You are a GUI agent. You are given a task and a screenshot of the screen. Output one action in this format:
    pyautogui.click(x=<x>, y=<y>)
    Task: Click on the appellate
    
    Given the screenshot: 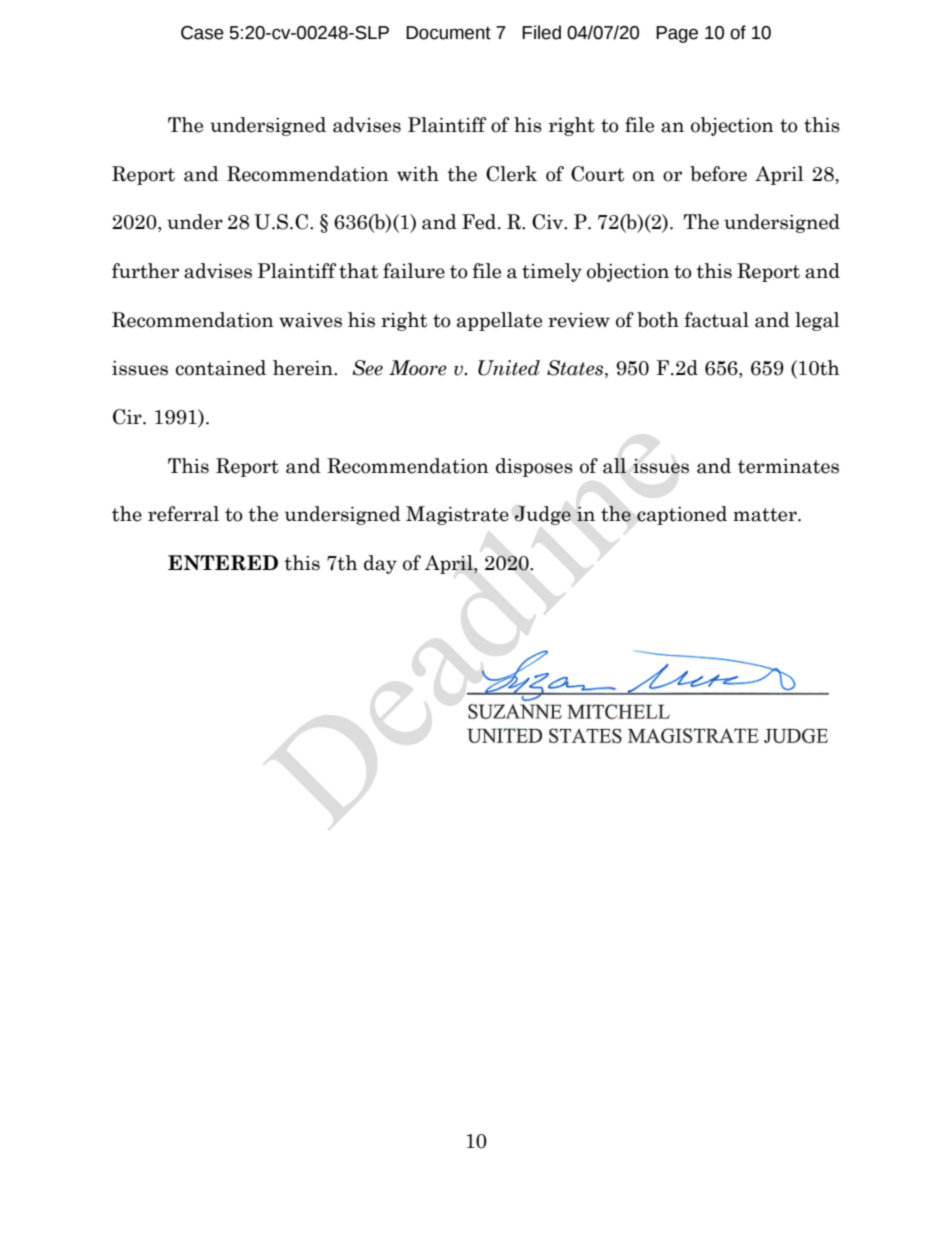 What is the action you would take?
    pyautogui.click(x=499, y=321)
